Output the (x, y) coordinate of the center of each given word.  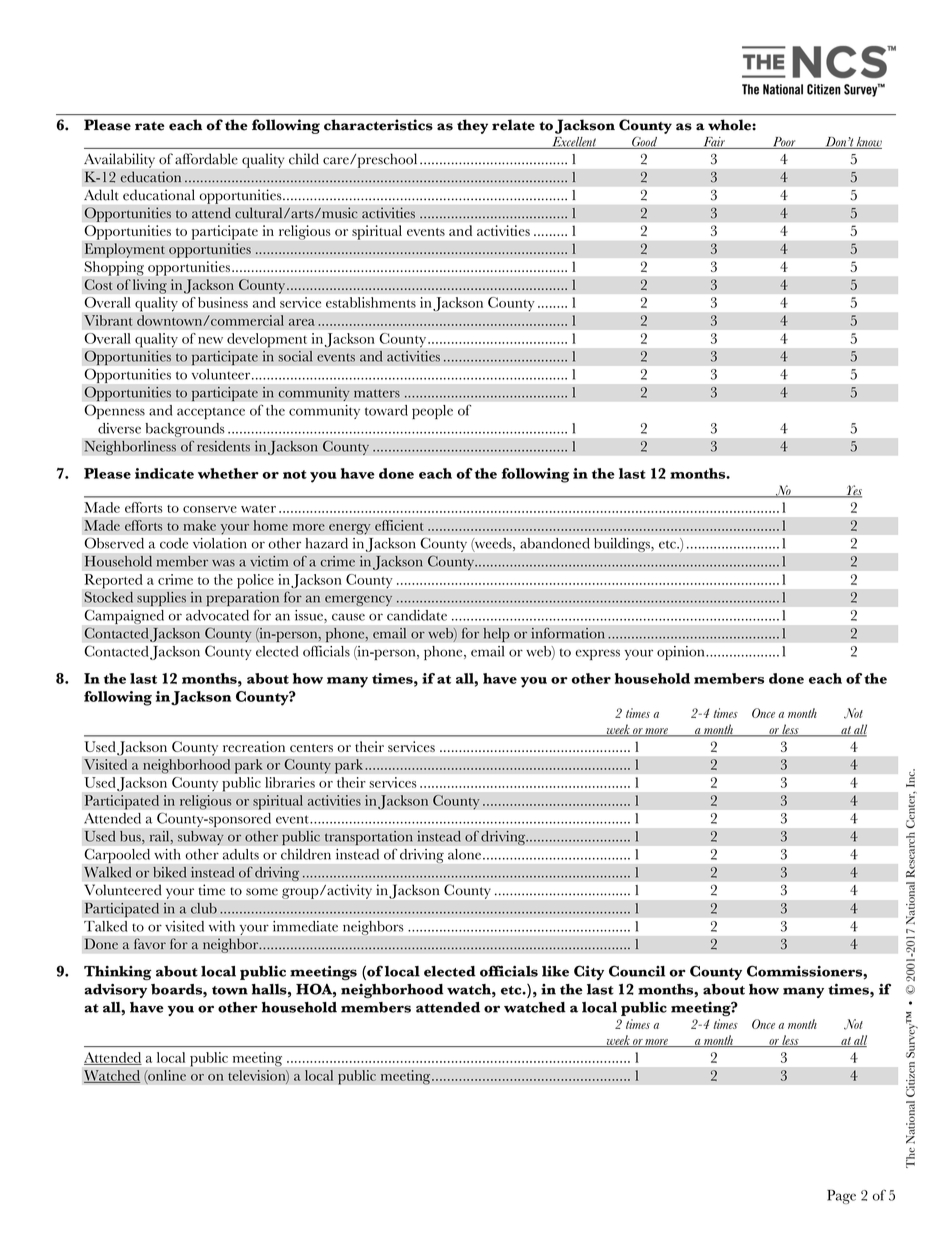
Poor (784, 143)
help (496, 635)
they (472, 126)
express (598, 654)
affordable (206, 159)
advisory (116, 991)
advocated (217, 615)
